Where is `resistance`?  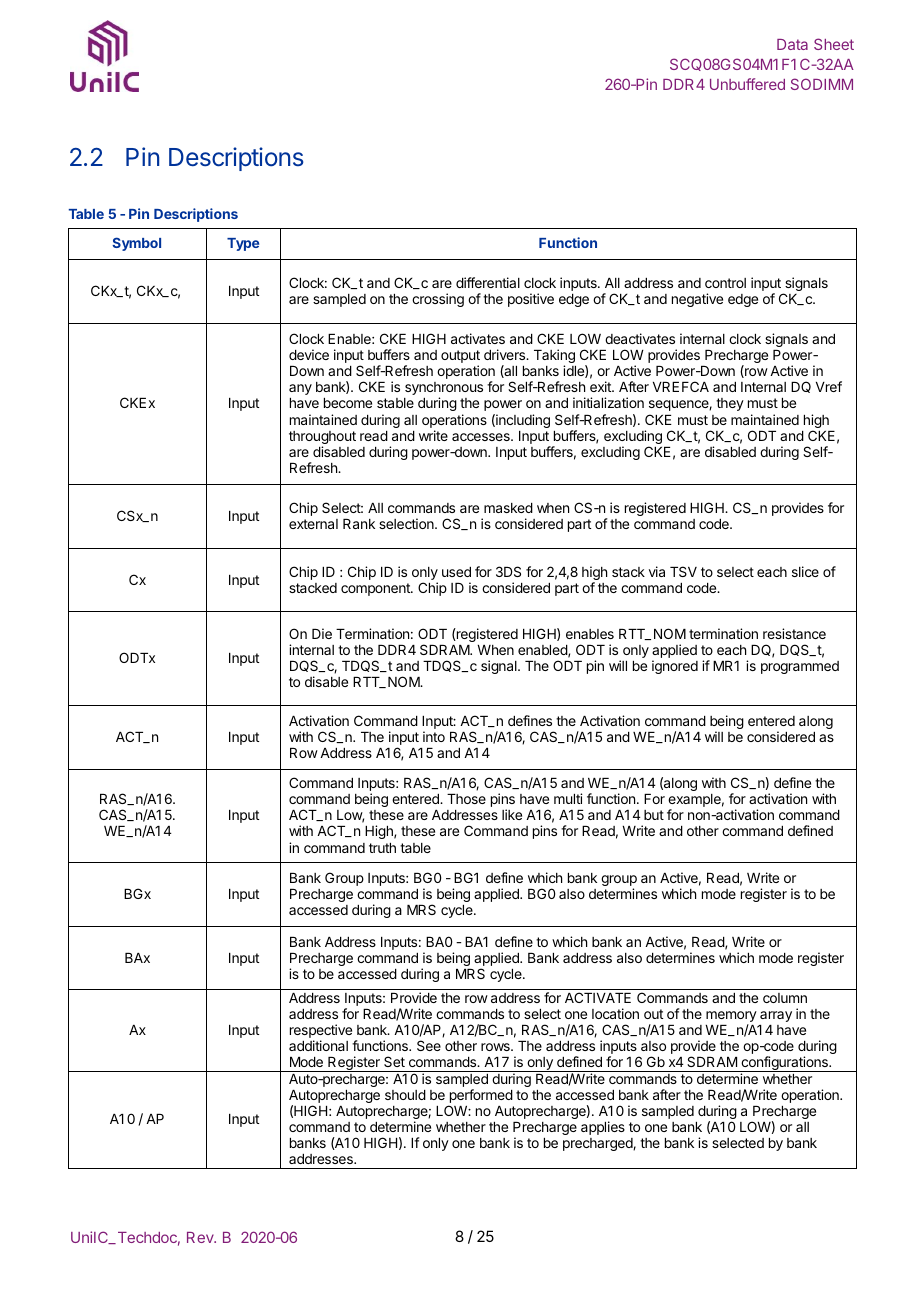 resistance is located at coordinates (794, 633).
